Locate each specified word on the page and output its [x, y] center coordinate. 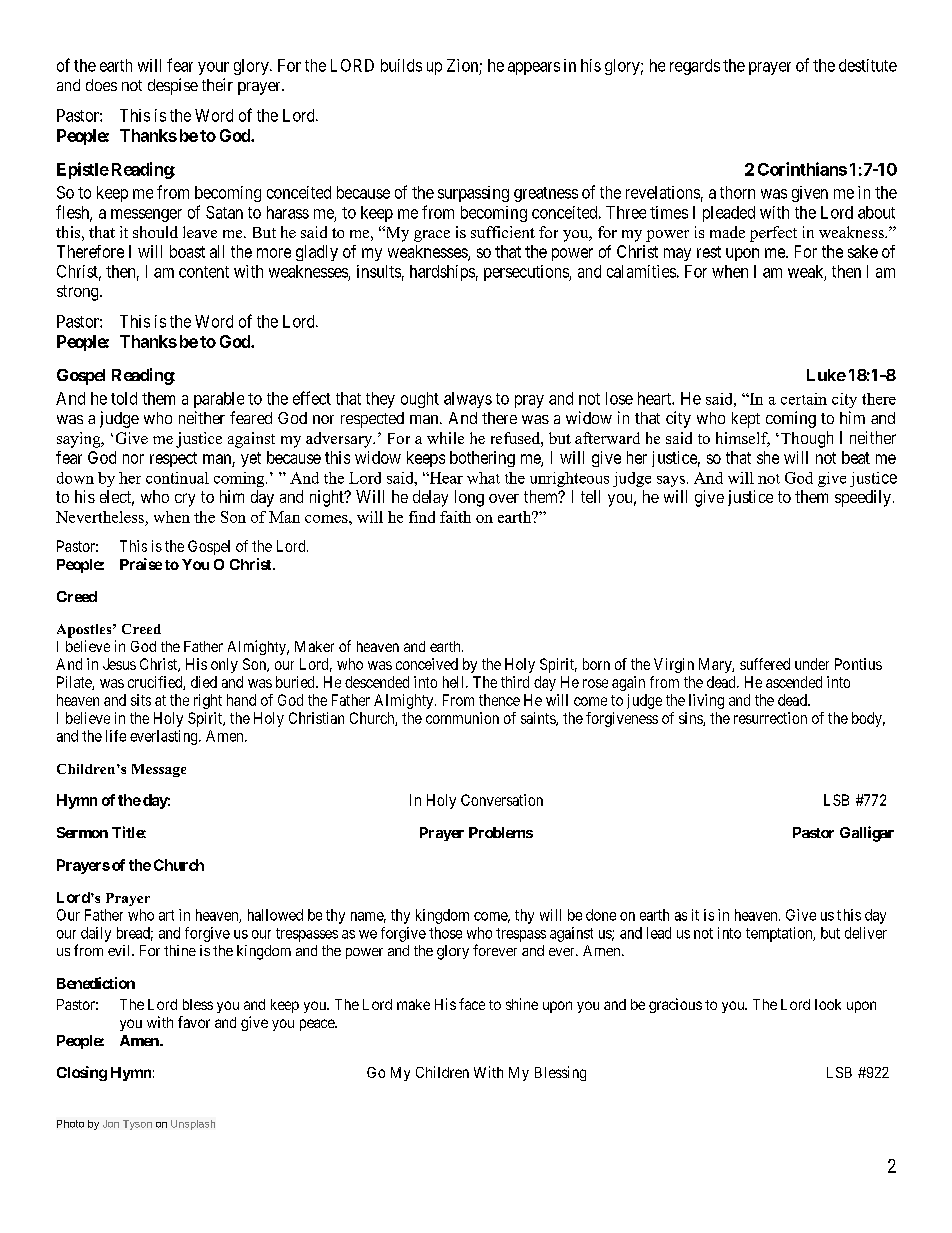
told [124, 398]
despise [173, 86]
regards [695, 67]
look [828, 1004]
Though [805, 439]
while [445, 438]
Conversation [502, 800]
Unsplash [193, 1125]
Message [159, 770]
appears [534, 68]
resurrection [770, 718]
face [472, 1004]
